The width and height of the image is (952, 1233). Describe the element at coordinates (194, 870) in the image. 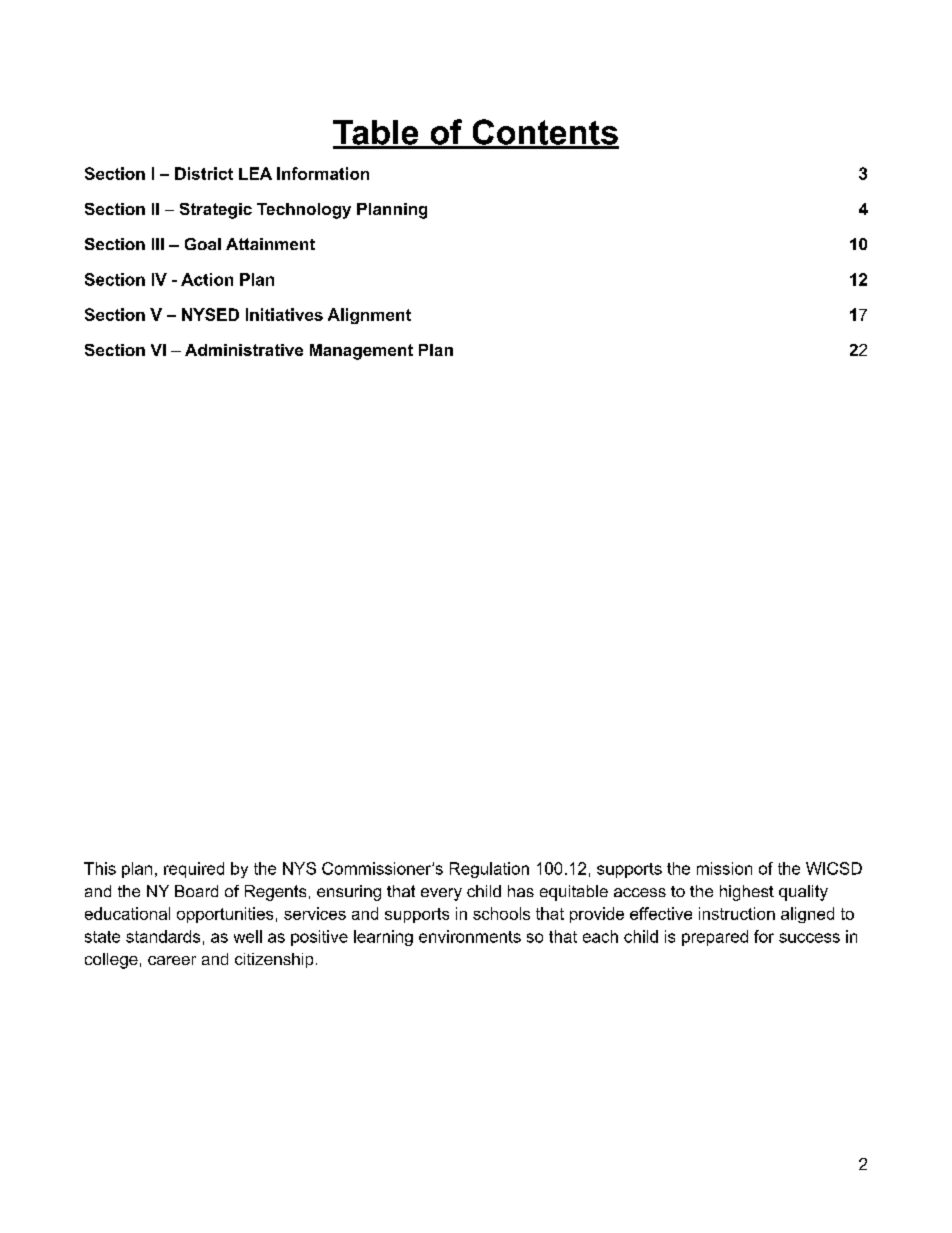

I see `required` at that location.
